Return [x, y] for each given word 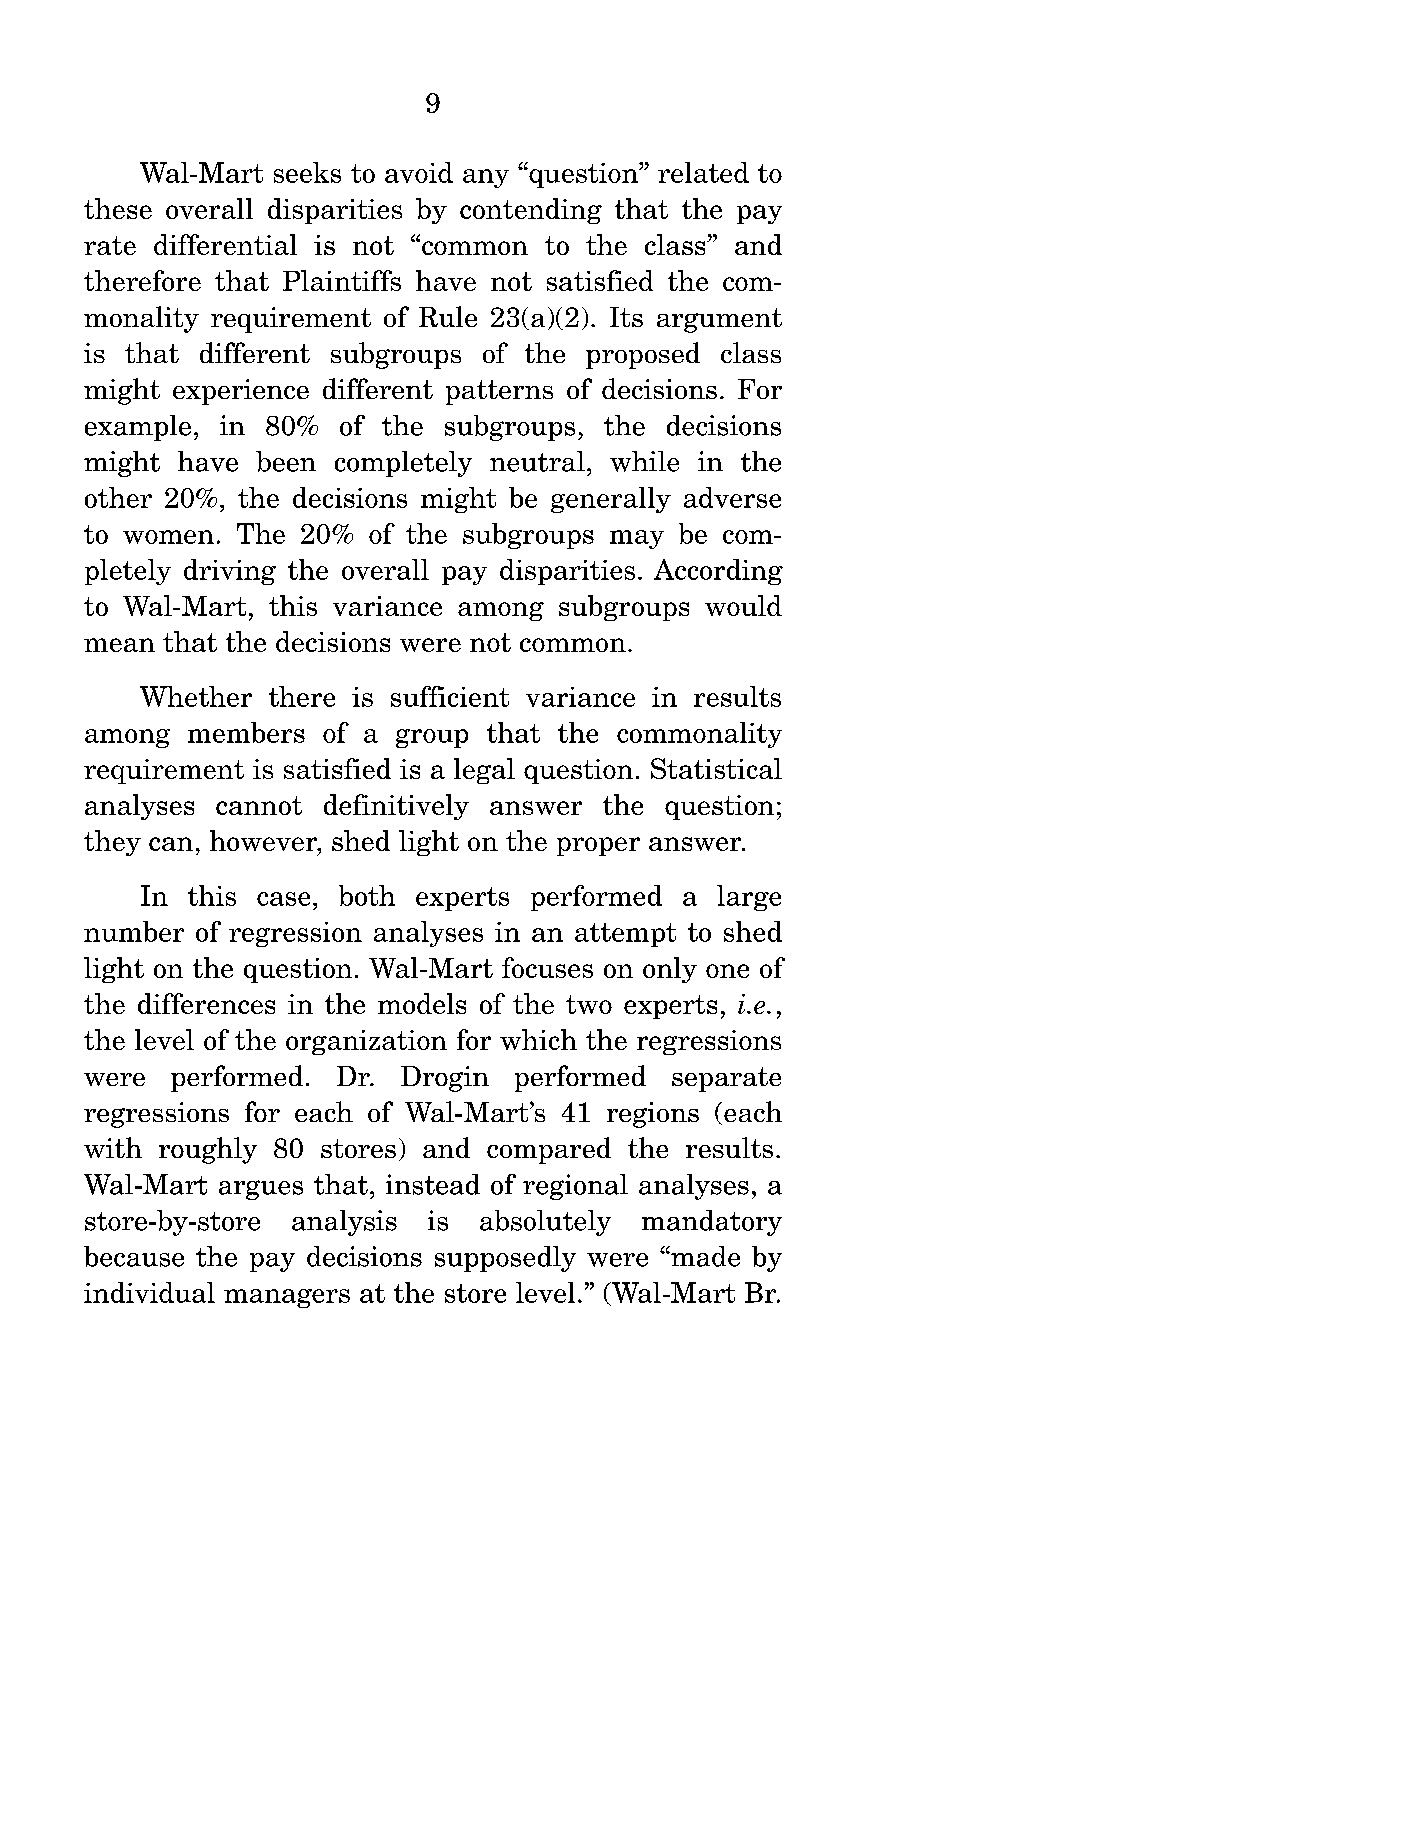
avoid [419, 172]
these [118, 208]
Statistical [716, 768]
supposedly [505, 1259]
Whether [196, 696]
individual [149, 1292]
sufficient [450, 696]
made [704, 1256]
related [703, 172]
